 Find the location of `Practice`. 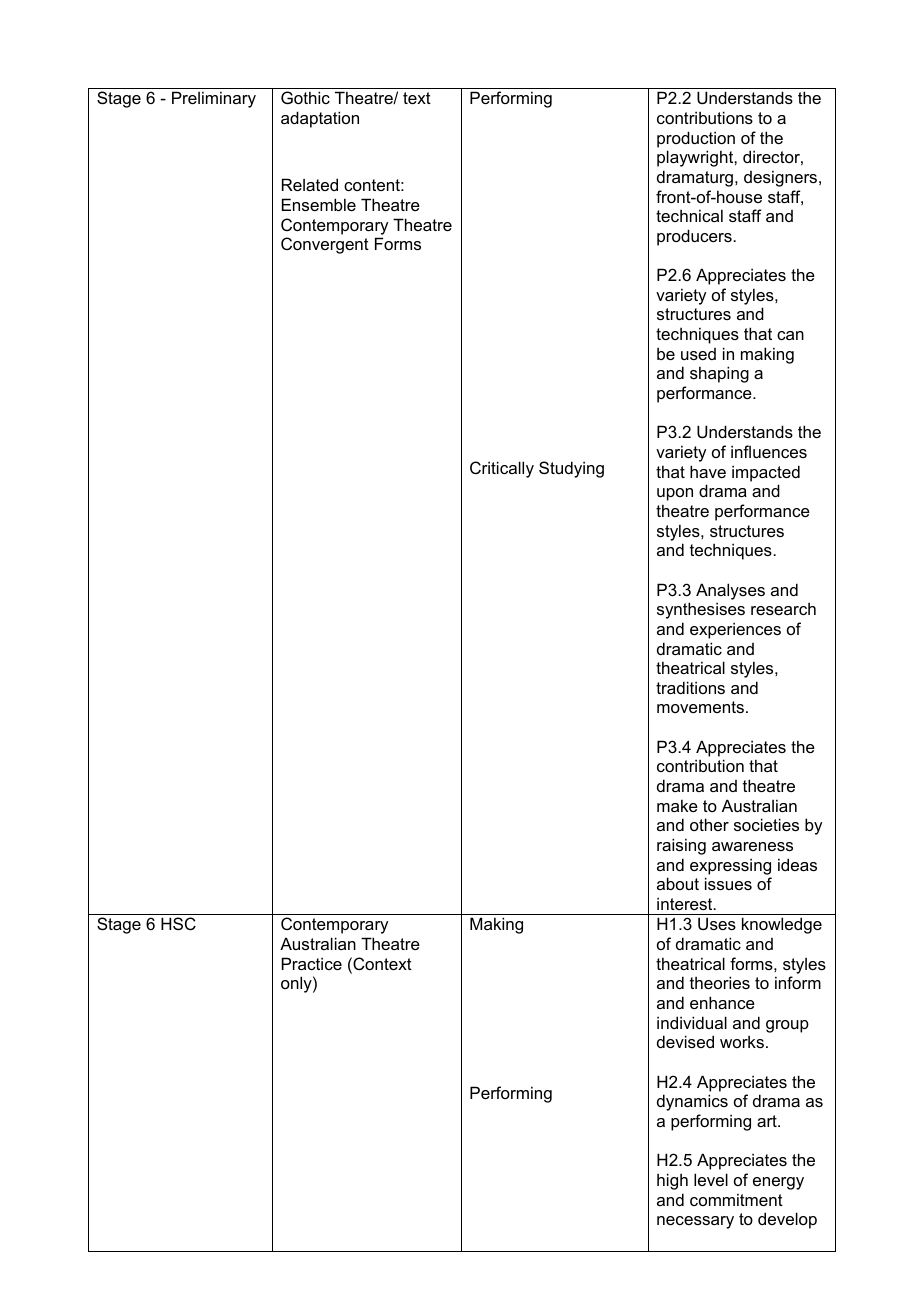

Practice is located at coordinates (312, 963).
